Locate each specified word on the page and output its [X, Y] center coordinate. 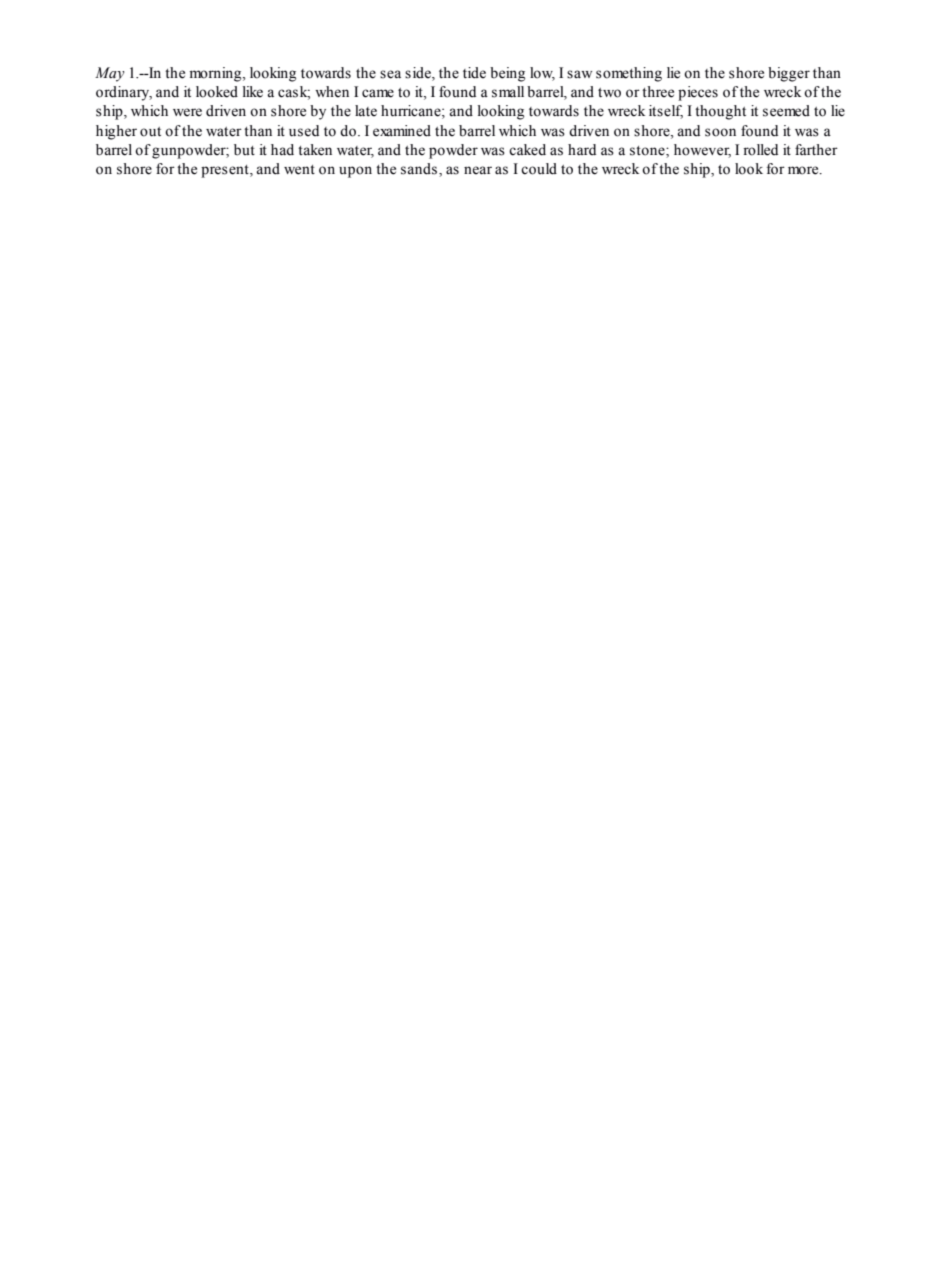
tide [474, 73]
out [150, 132]
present [226, 171]
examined [402, 131]
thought [720, 112]
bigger [789, 74]
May [110, 74]
